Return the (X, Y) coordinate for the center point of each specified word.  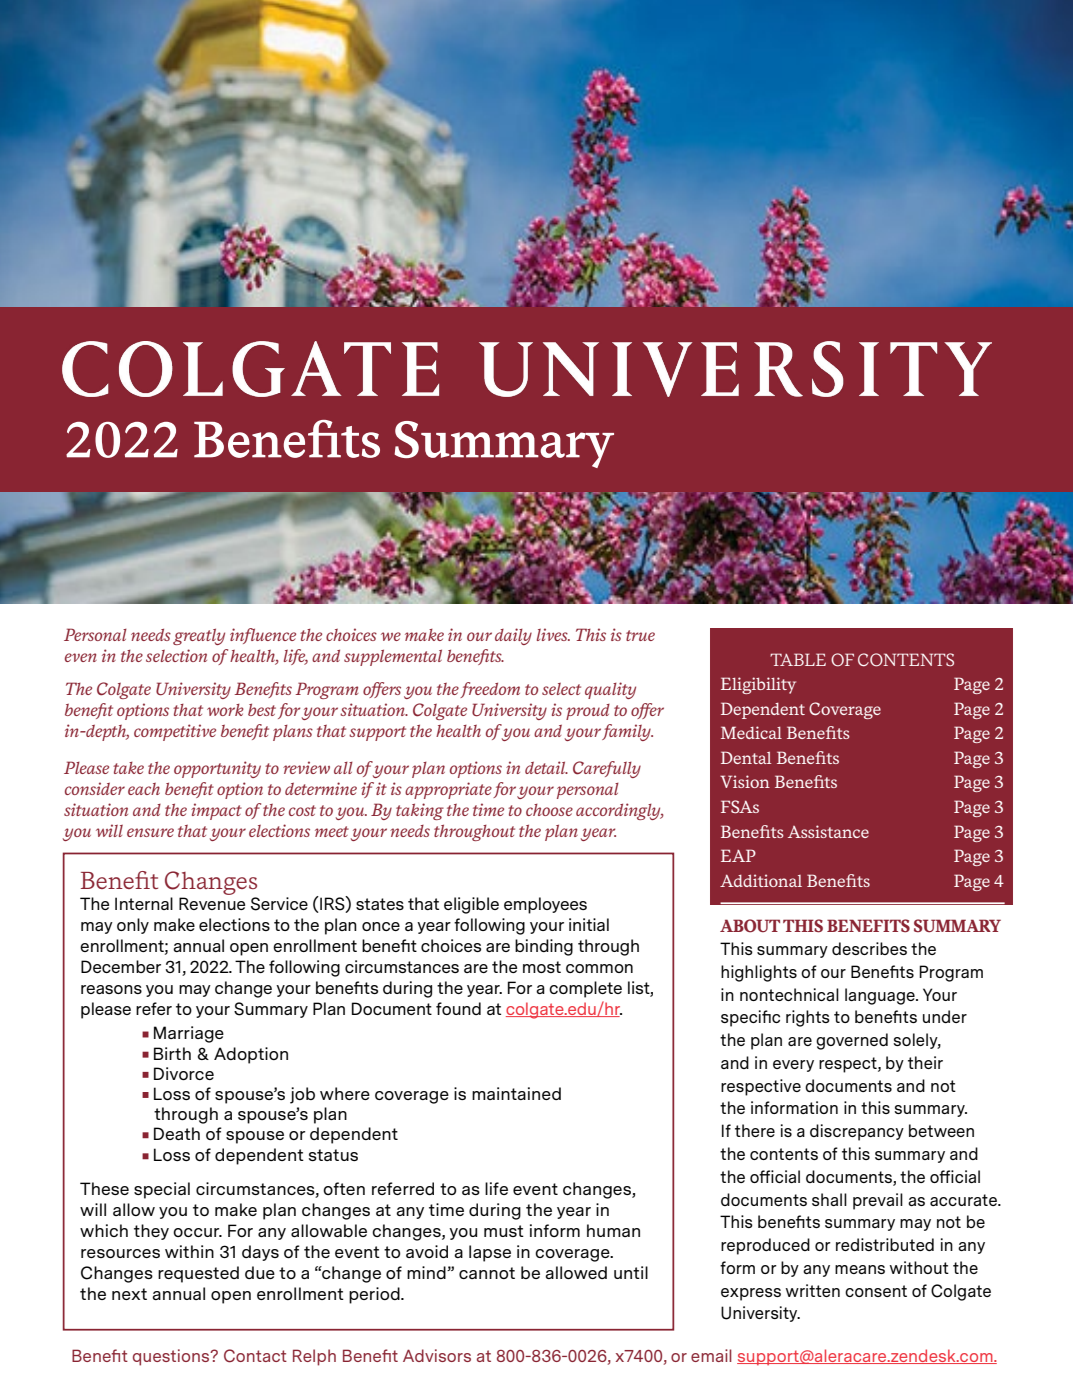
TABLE (798, 659)
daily (513, 636)
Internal (144, 903)
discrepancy (857, 1132)
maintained (516, 1093)
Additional (761, 880)
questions (172, 1357)
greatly (199, 636)
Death (177, 1133)
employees (545, 905)
